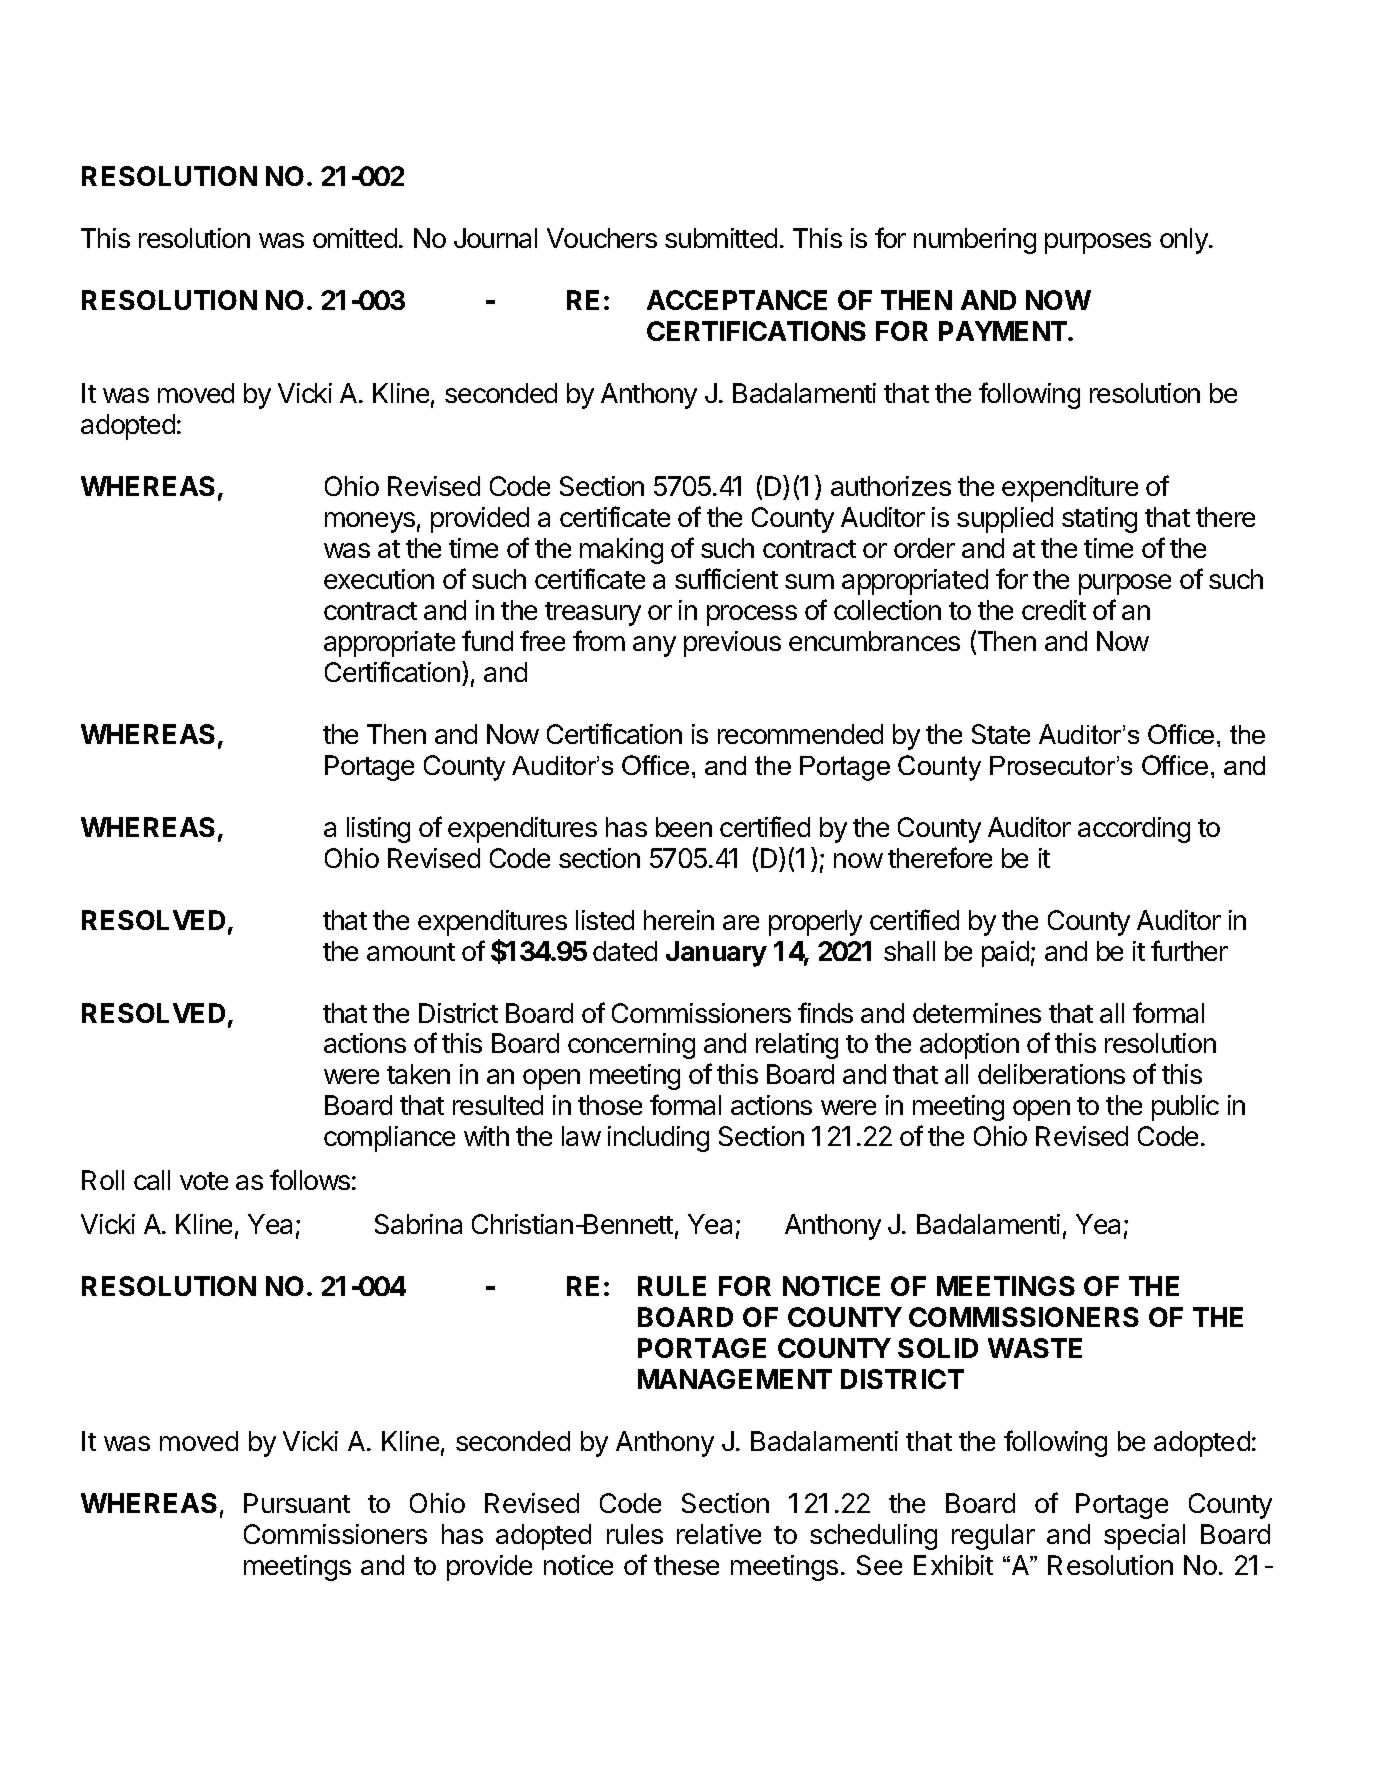  I want to click on stating, so click(1099, 520).
